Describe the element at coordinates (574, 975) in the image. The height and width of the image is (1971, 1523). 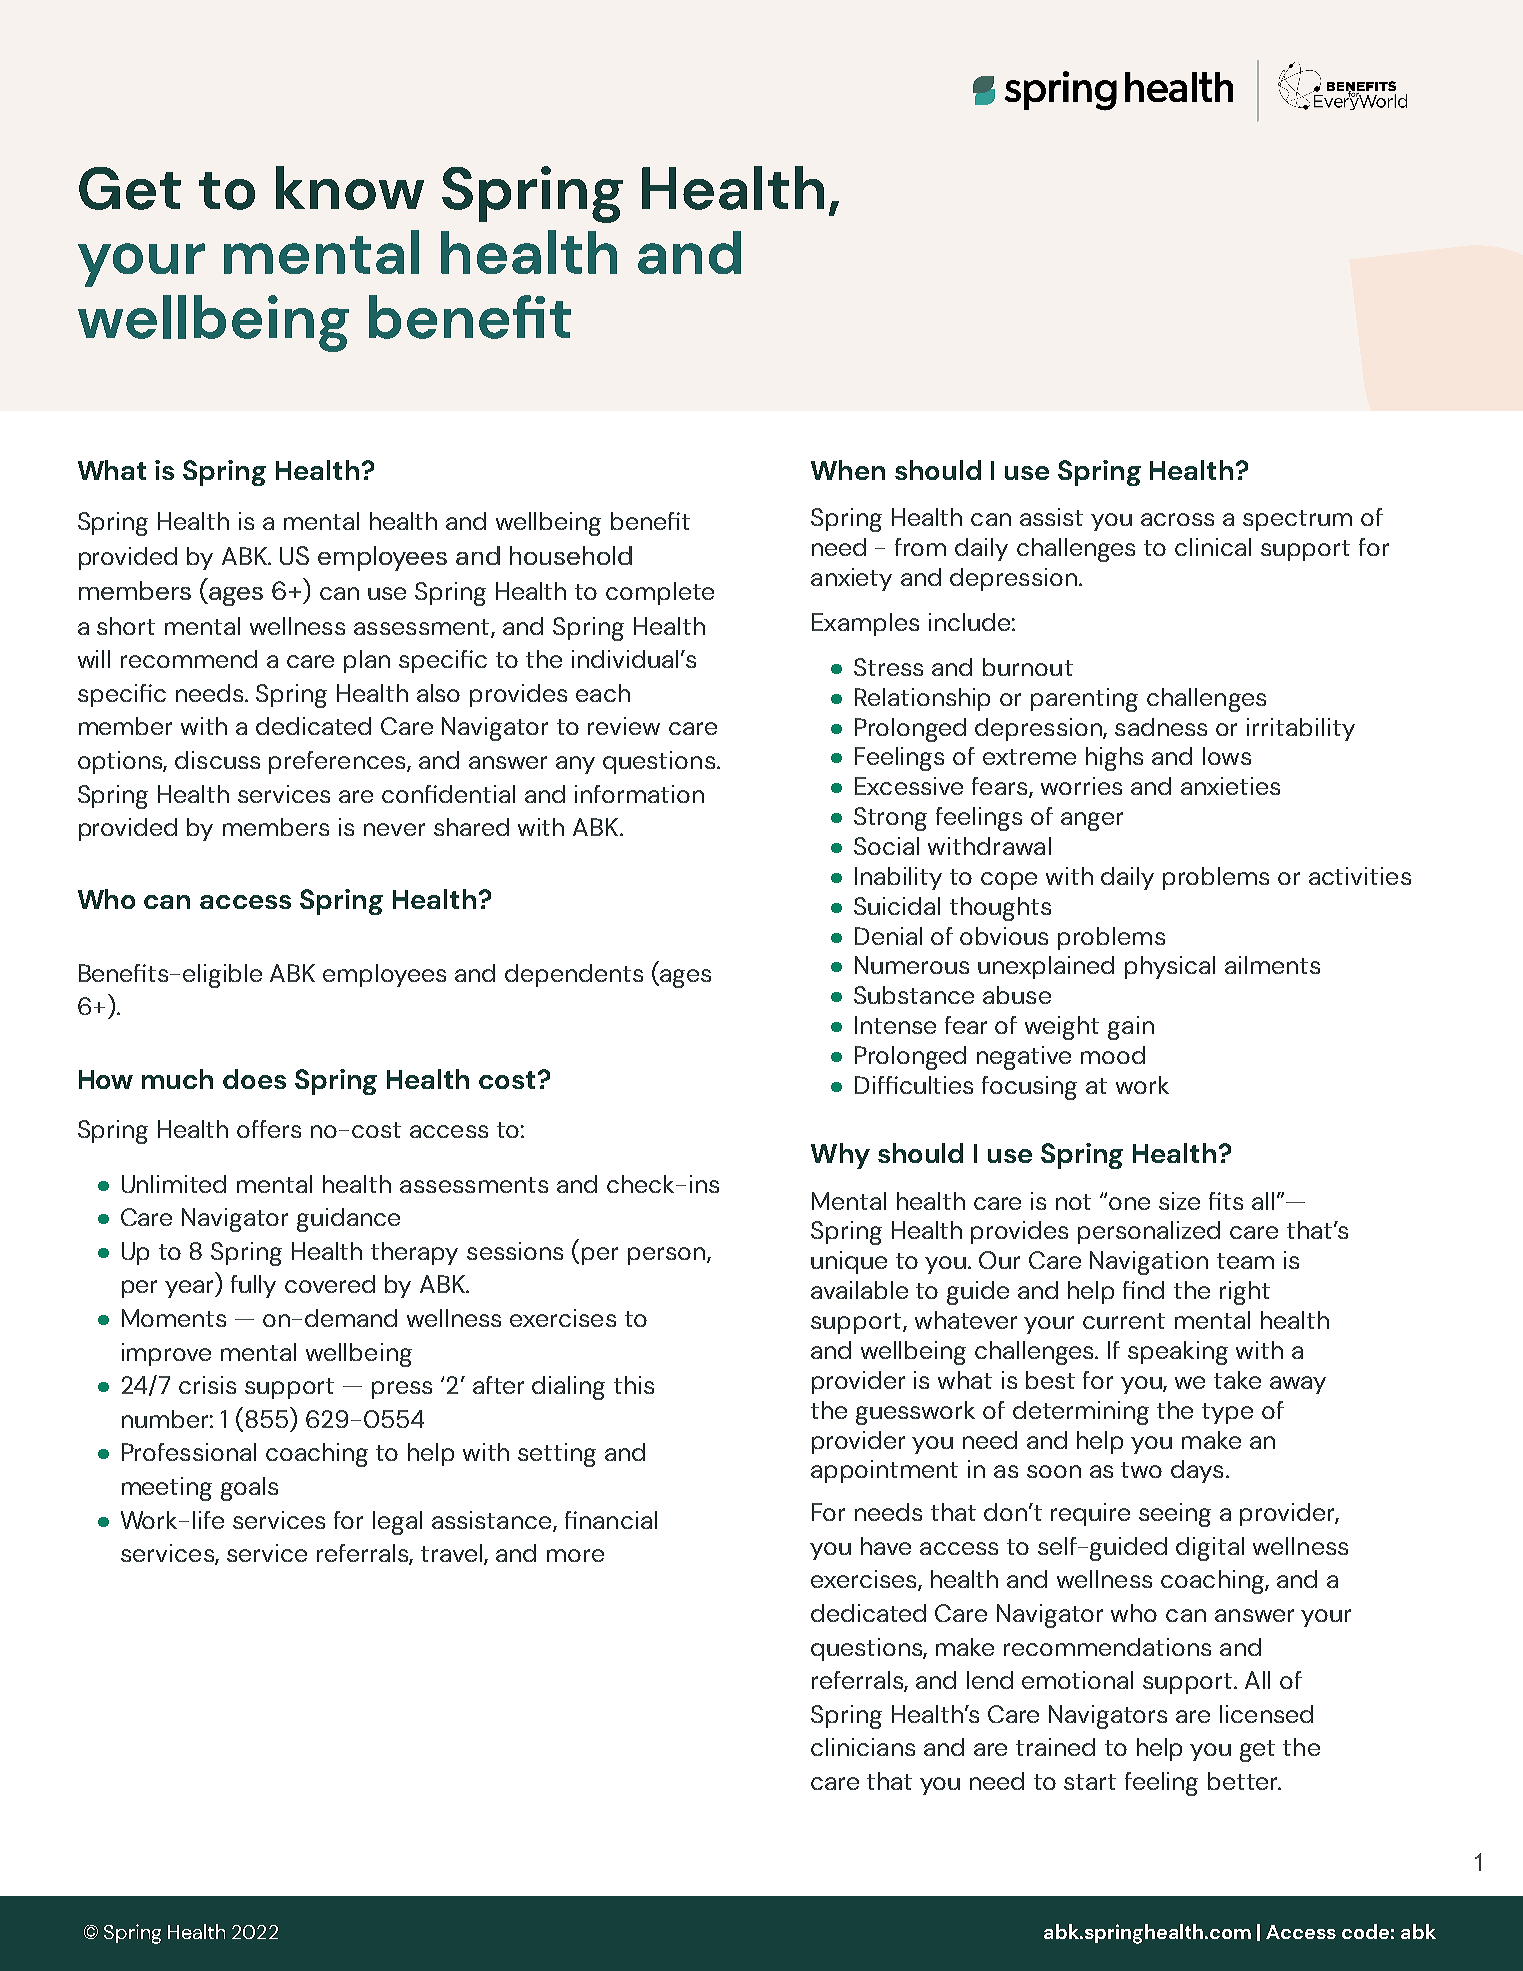
I see `dependents` at that location.
